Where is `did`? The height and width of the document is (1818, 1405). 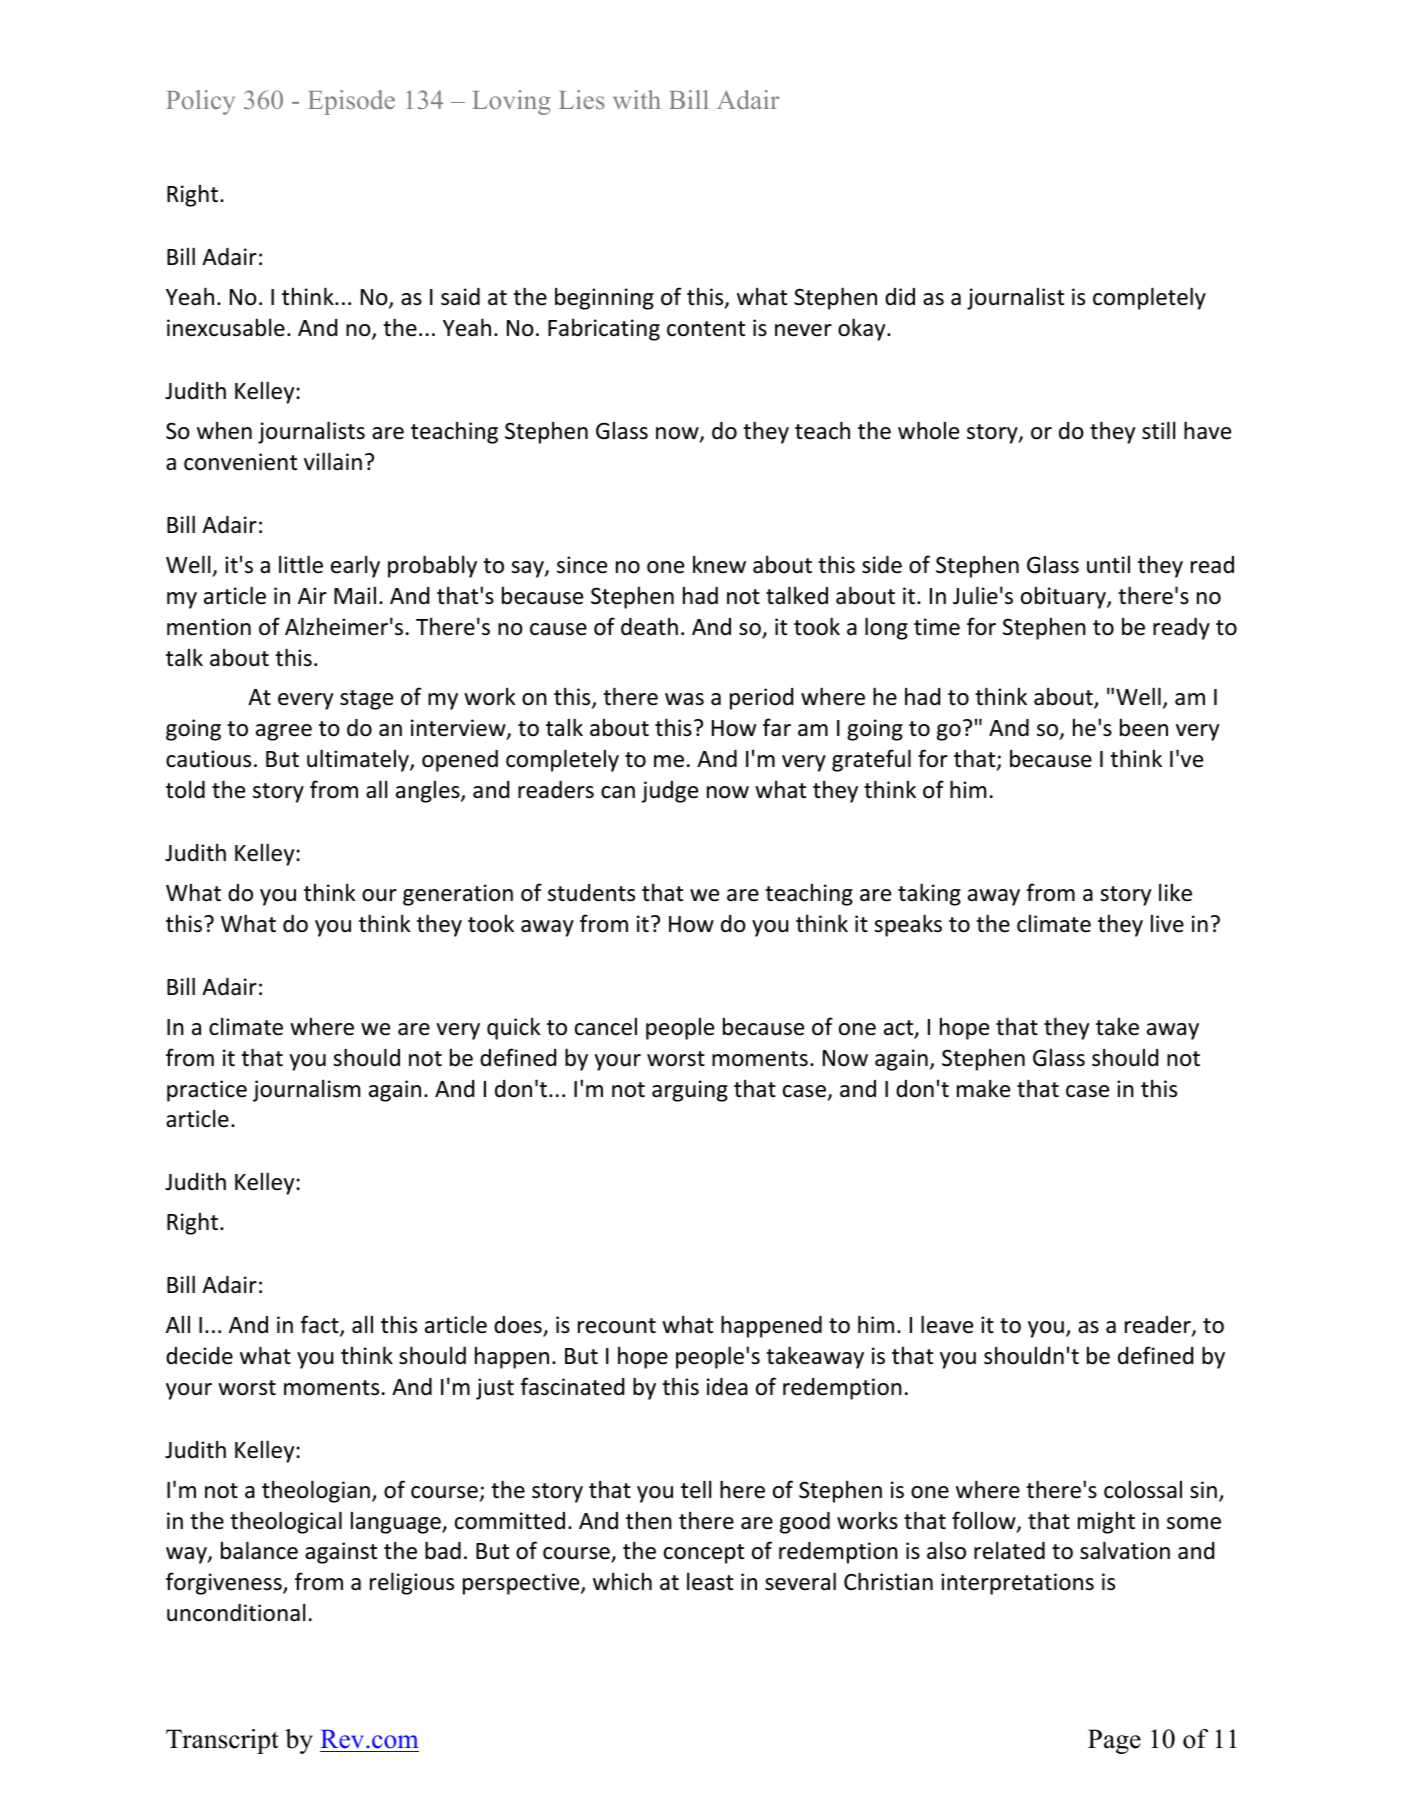
did is located at coordinates (900, 297).
